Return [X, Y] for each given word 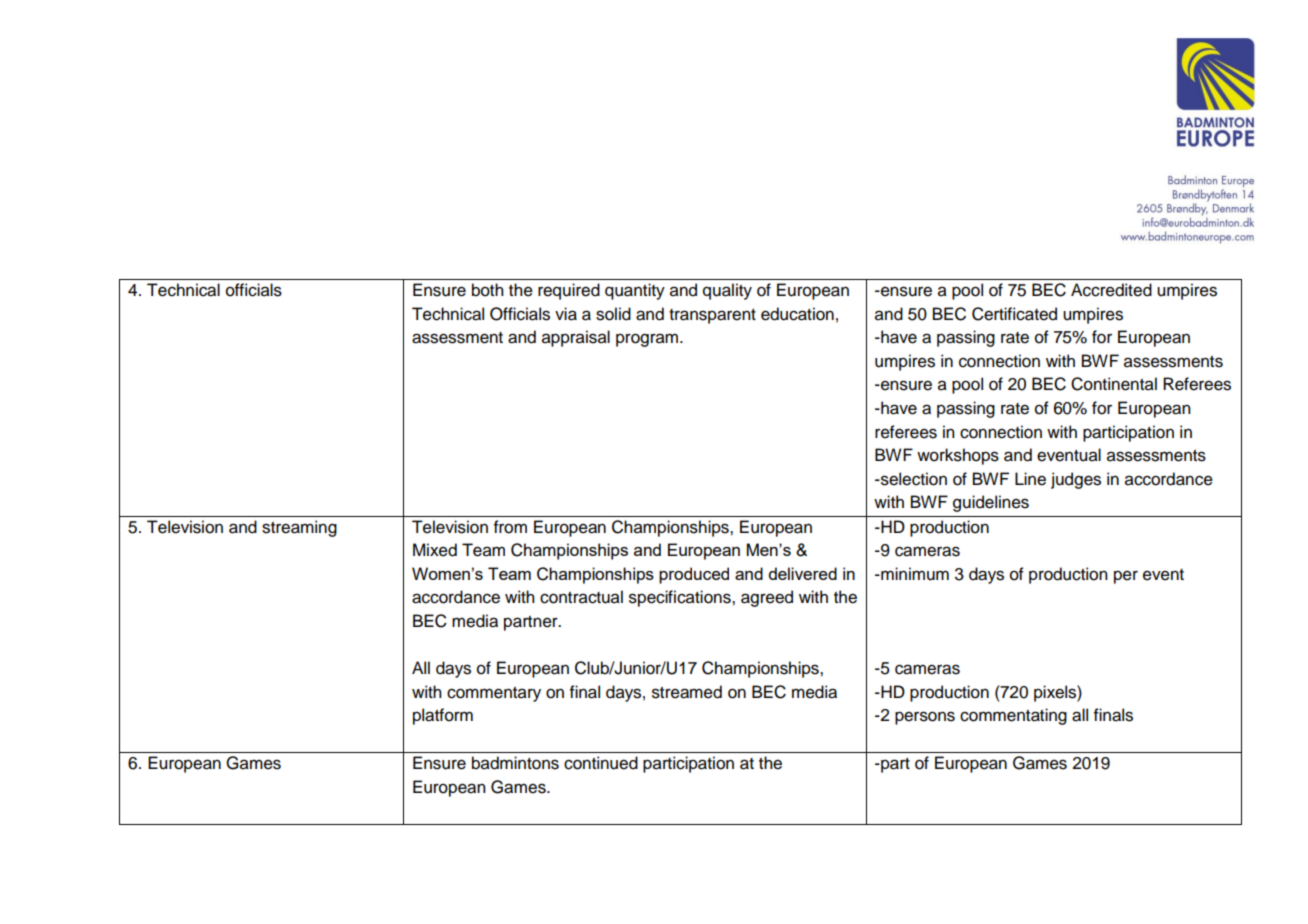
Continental [1114, 384]
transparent [712, 316]
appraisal [576, 338]
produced [694, 575]
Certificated [1014, 314]
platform [443, 716]
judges [1076, 480]
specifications [681, 598]
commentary [494, 694]
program [647, 340]
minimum [914, 574]
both [488, 290]
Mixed [435, 550]
